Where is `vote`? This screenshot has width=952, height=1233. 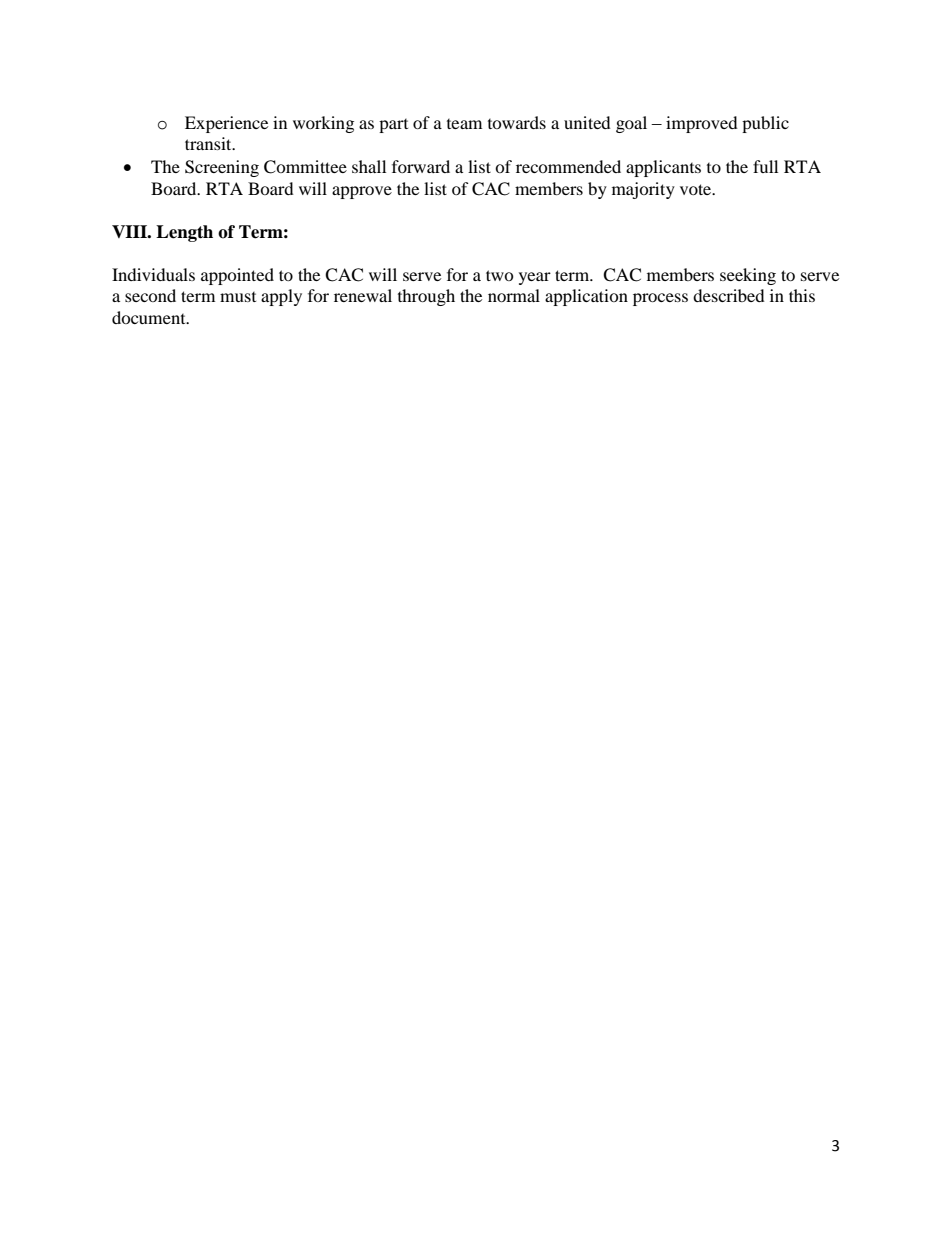 vote is located at coordinates (697, 189).
